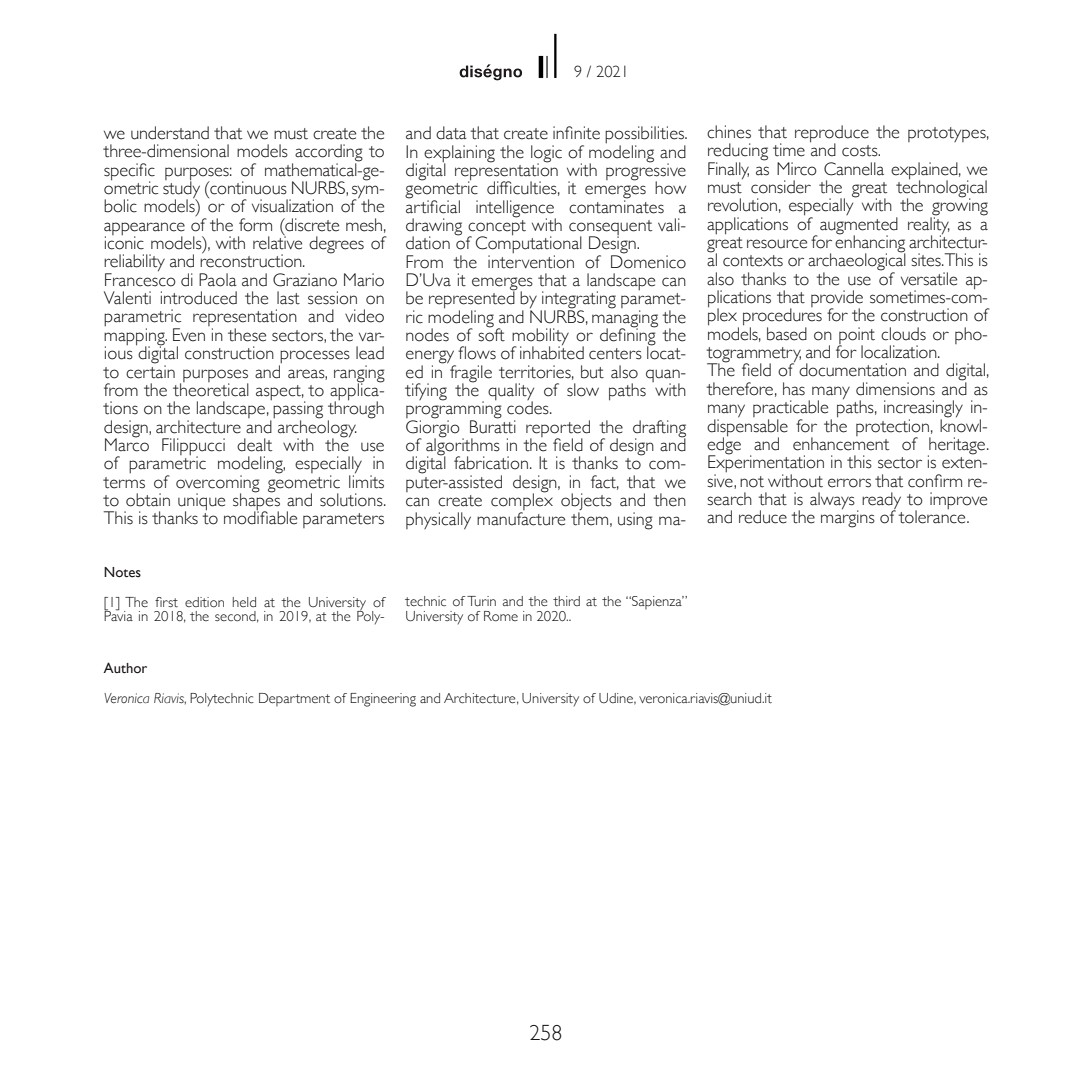 The height and width of the page is (1092, 1092). What do you see at coordinates (576, 133) in the page?
I see `infinite` at bounding box center [576, 133].
